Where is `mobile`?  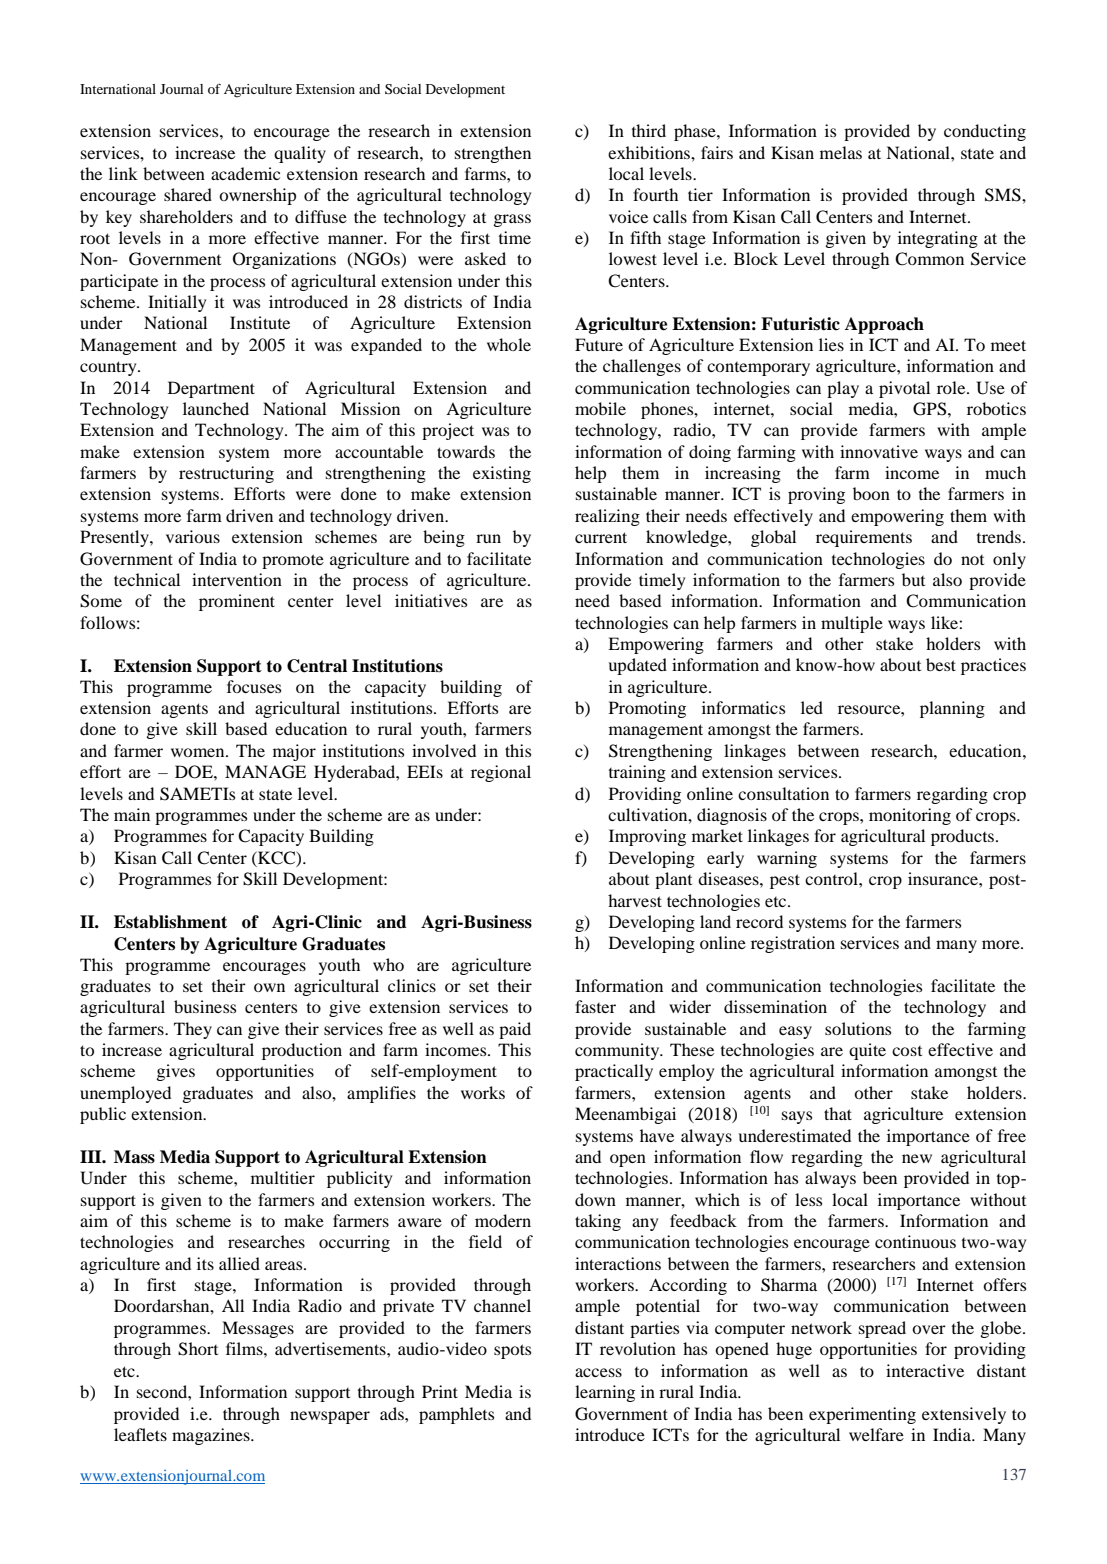 mobile is located at coordinates (600, 408).
